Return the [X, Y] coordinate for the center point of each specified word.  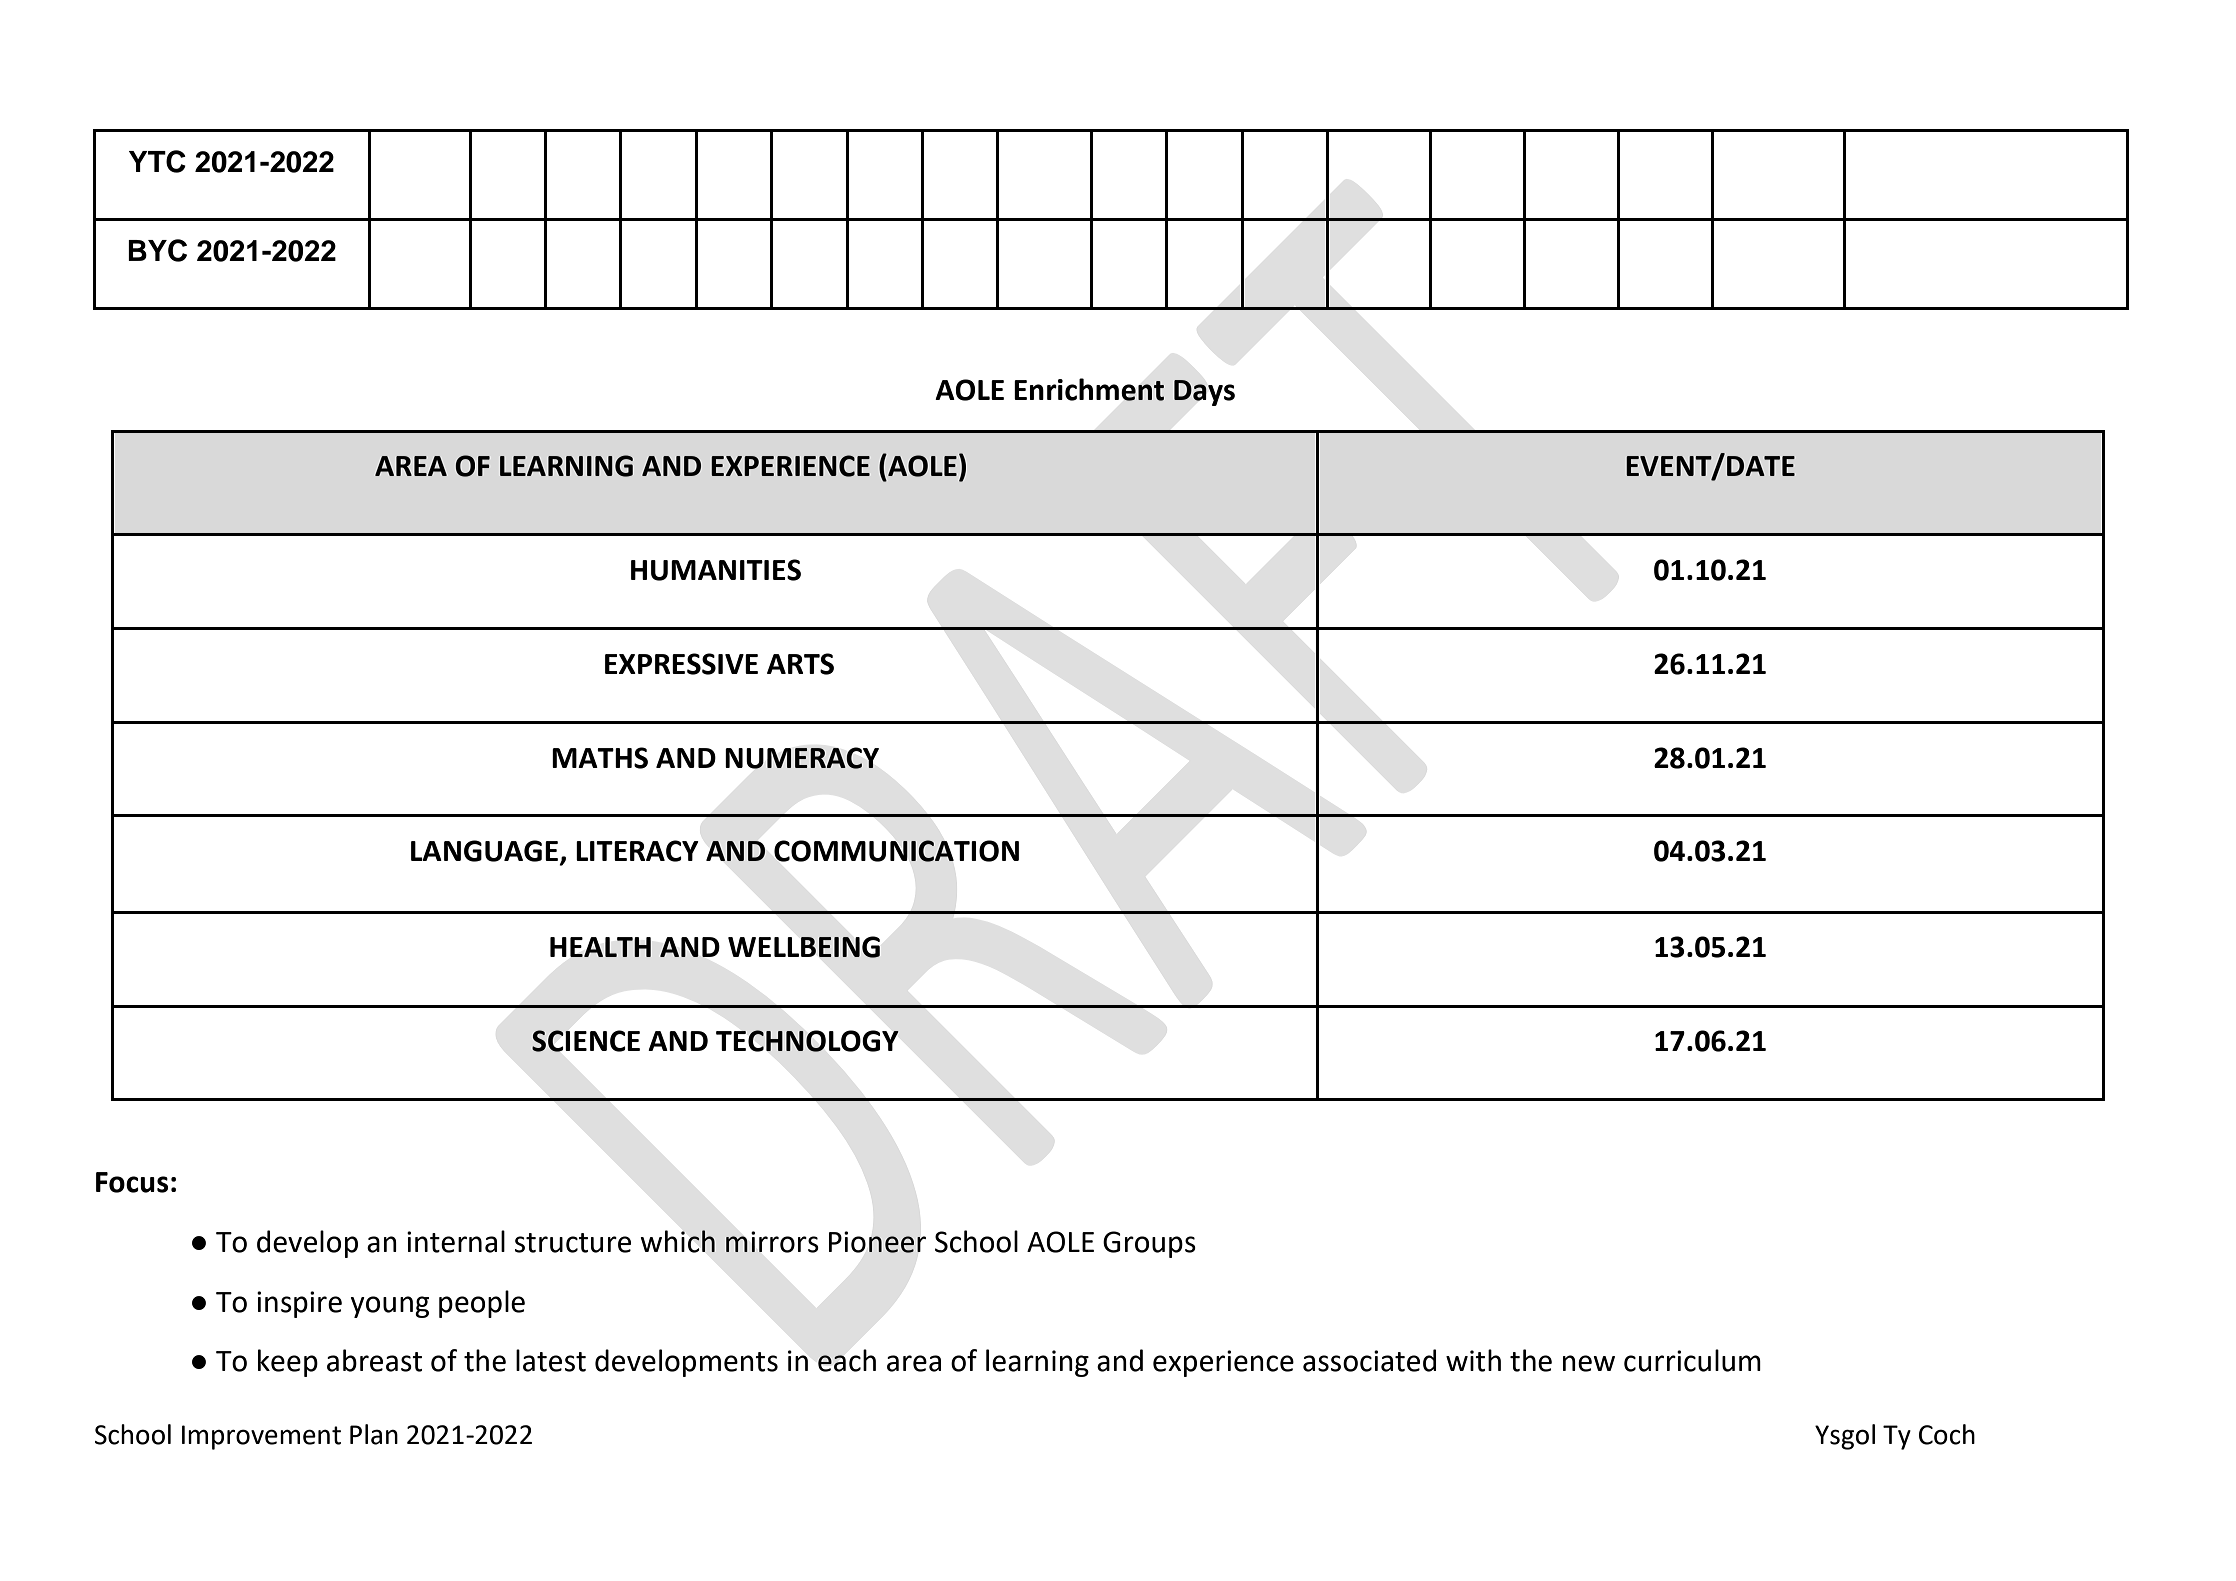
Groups [1149, 1244]
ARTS [800, 664]
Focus [132, 1182]
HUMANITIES [716, 570]
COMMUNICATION [896, 851]
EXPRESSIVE [681, 664]
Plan [374, 1434]
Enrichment [1089, 389]
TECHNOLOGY [807, 1041]
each [847, 1360]
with [1473, 1360]
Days [1204, 393]
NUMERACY [802, 758]
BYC [157, 250]
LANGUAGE [486, 852]
